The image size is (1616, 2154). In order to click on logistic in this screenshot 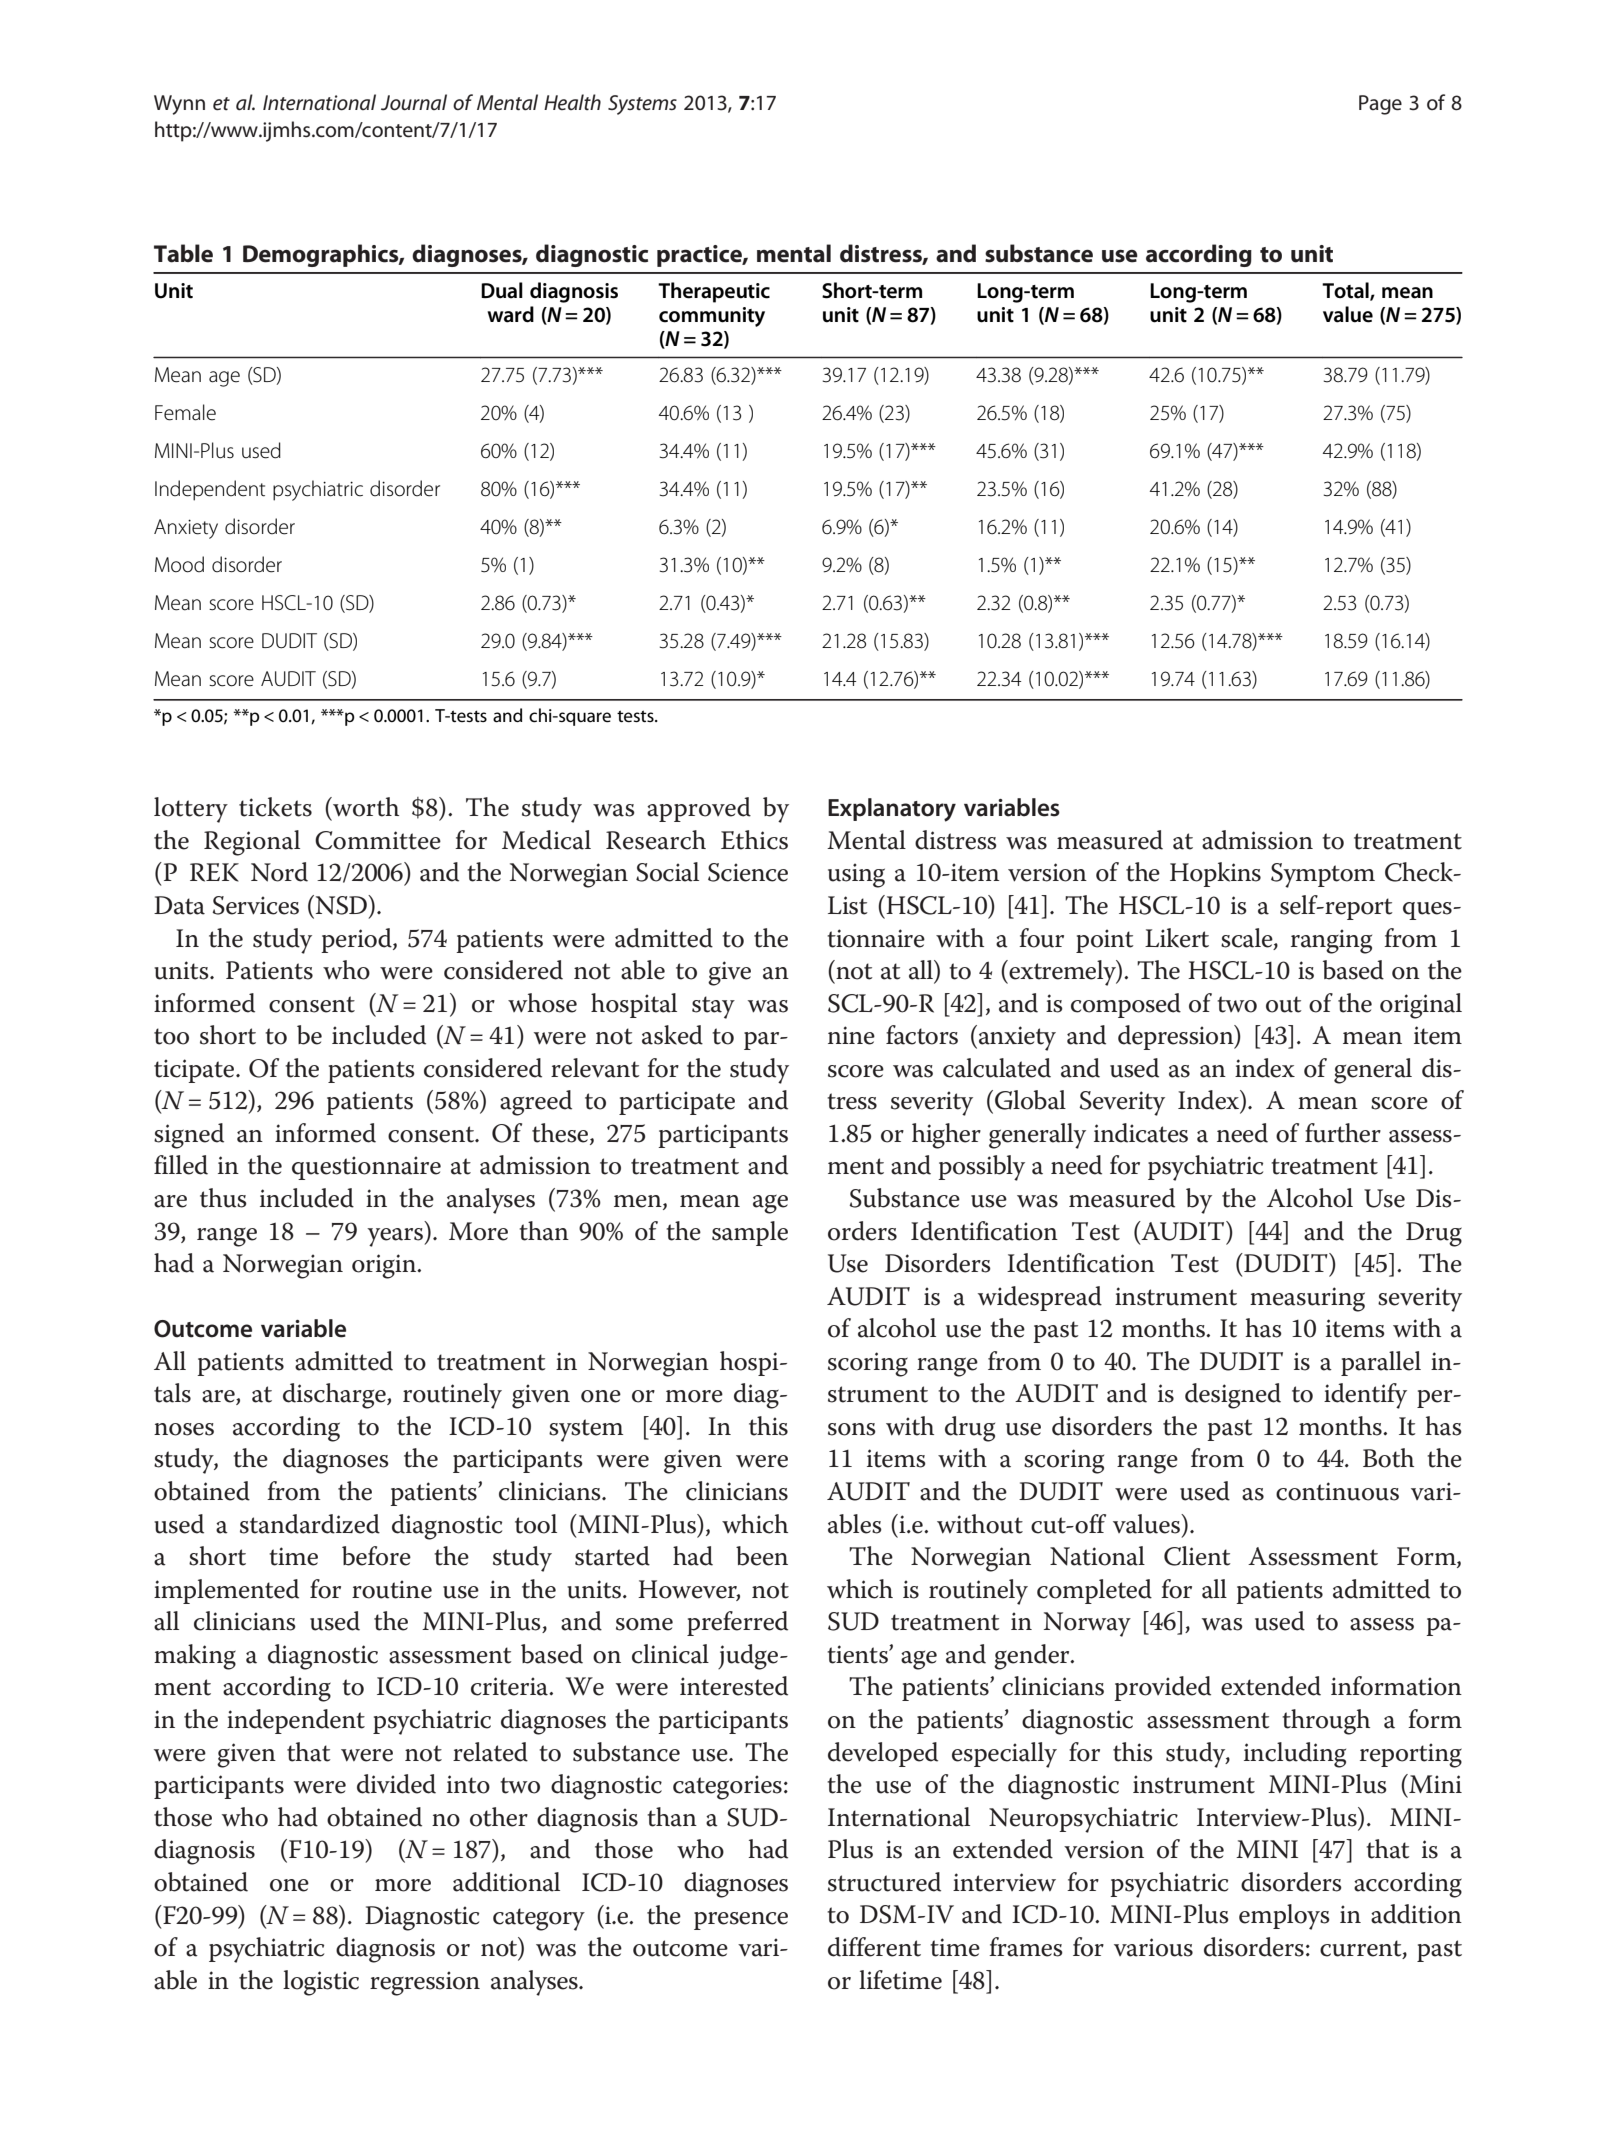, I will do `click(321, 1983)`.
